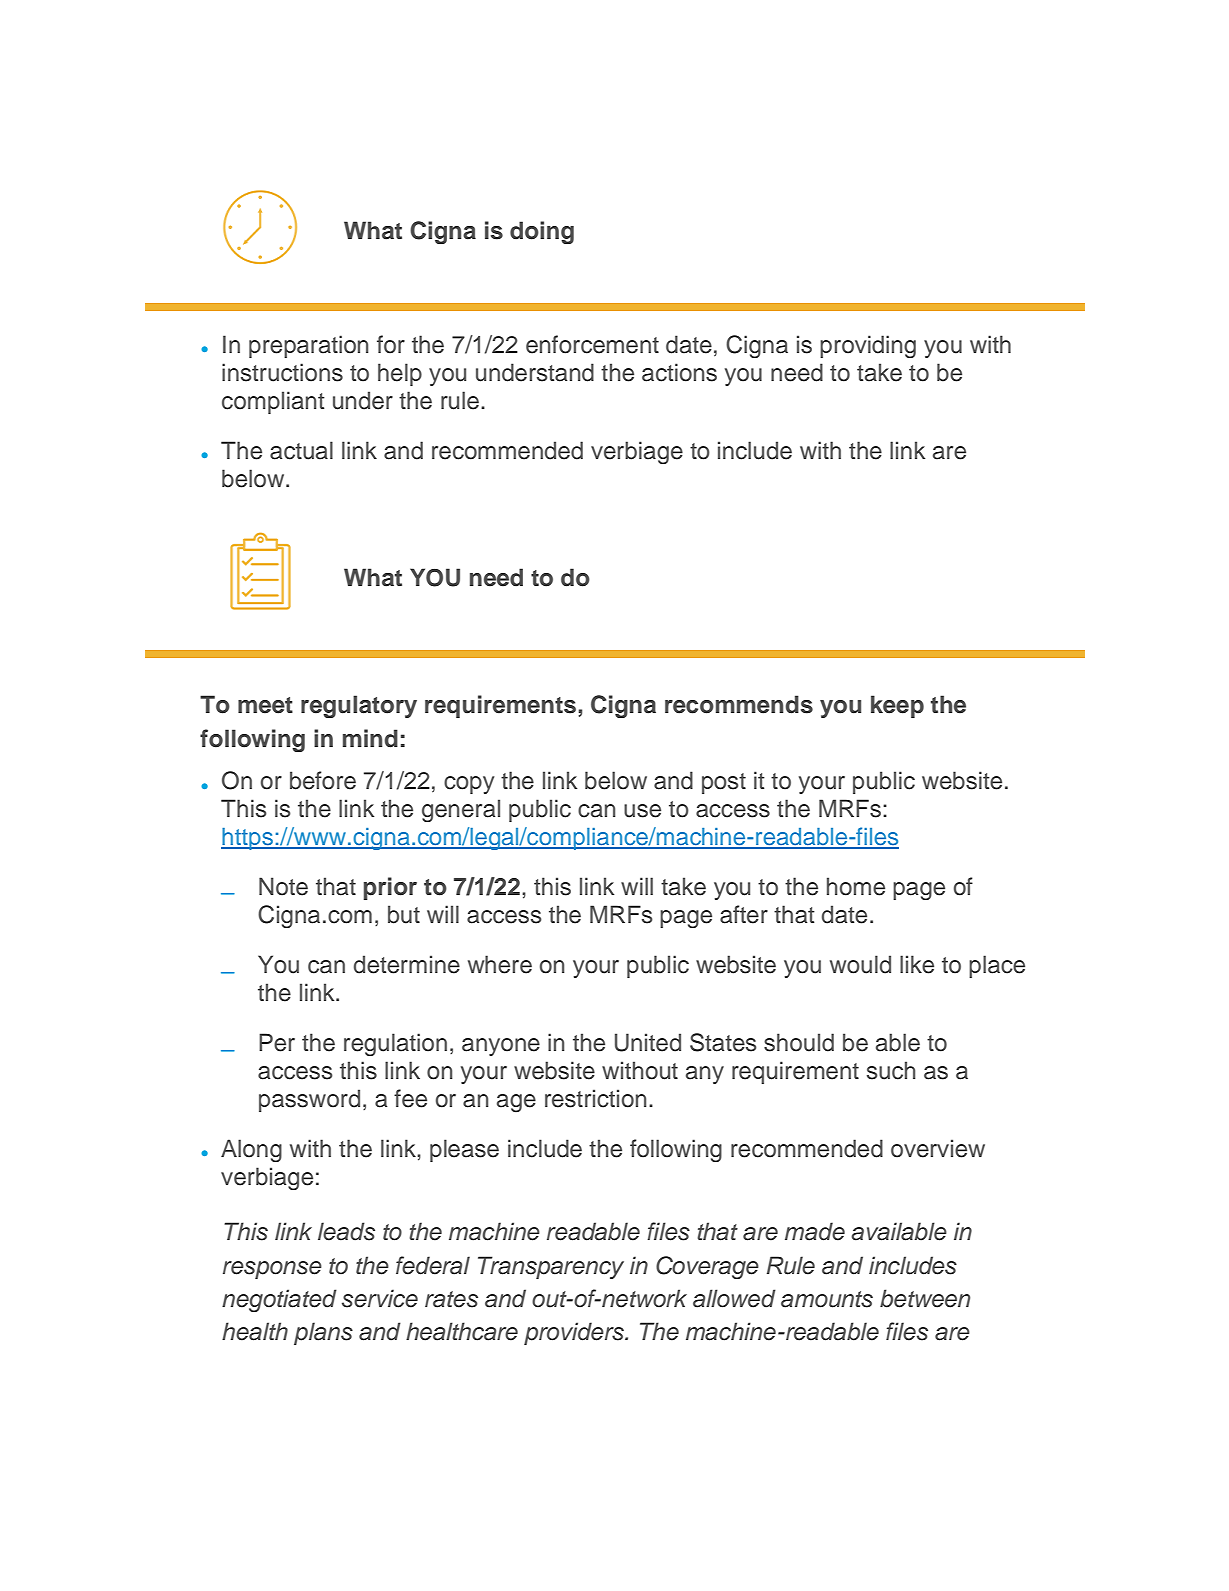 The width and height of the image is (1229, 1591). Describe the element at coordinates (642, 811) in the image. I see `use` at that location.
